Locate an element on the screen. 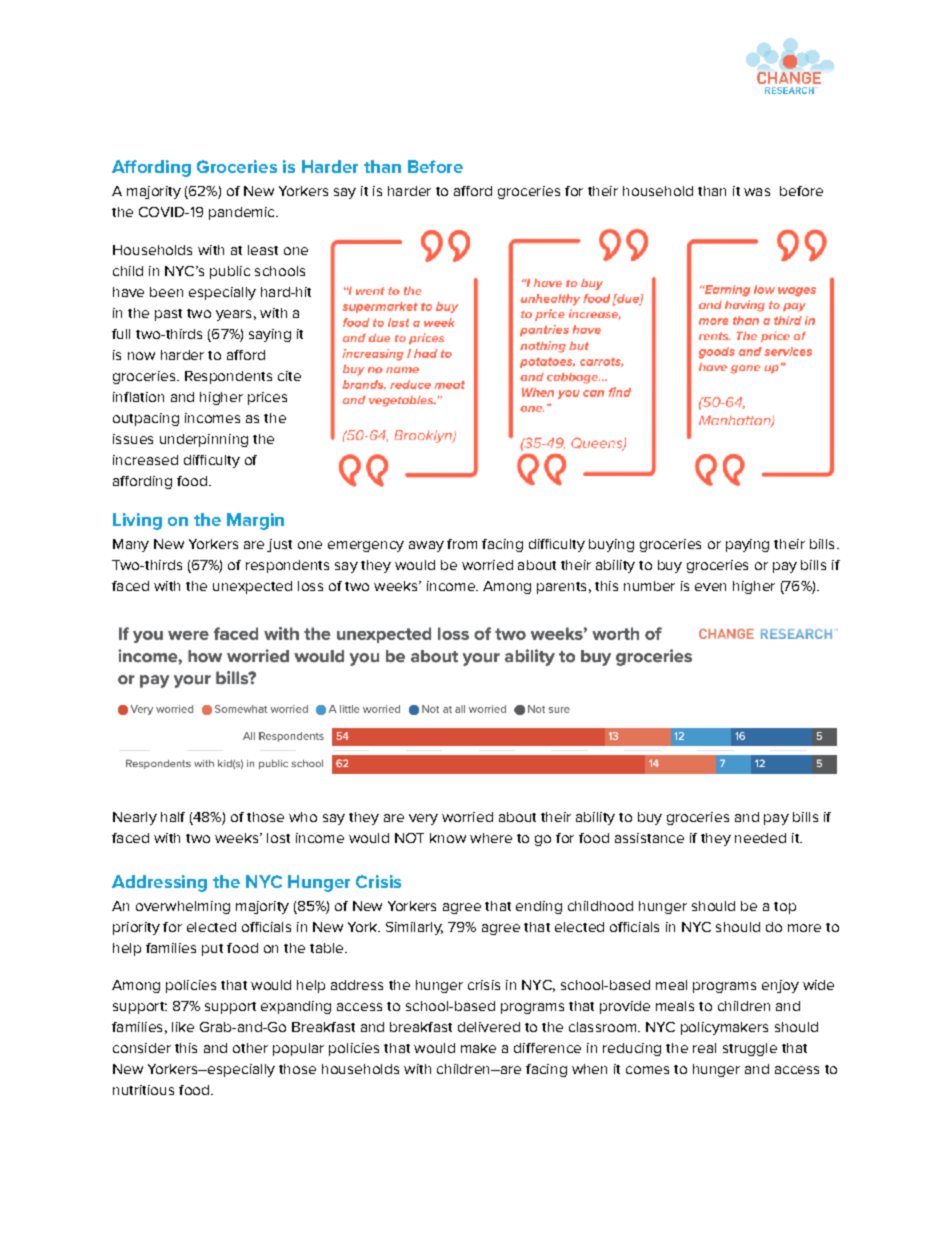 This screenshot has width=952, height=1233. was is located at coordinates (757, 192).
